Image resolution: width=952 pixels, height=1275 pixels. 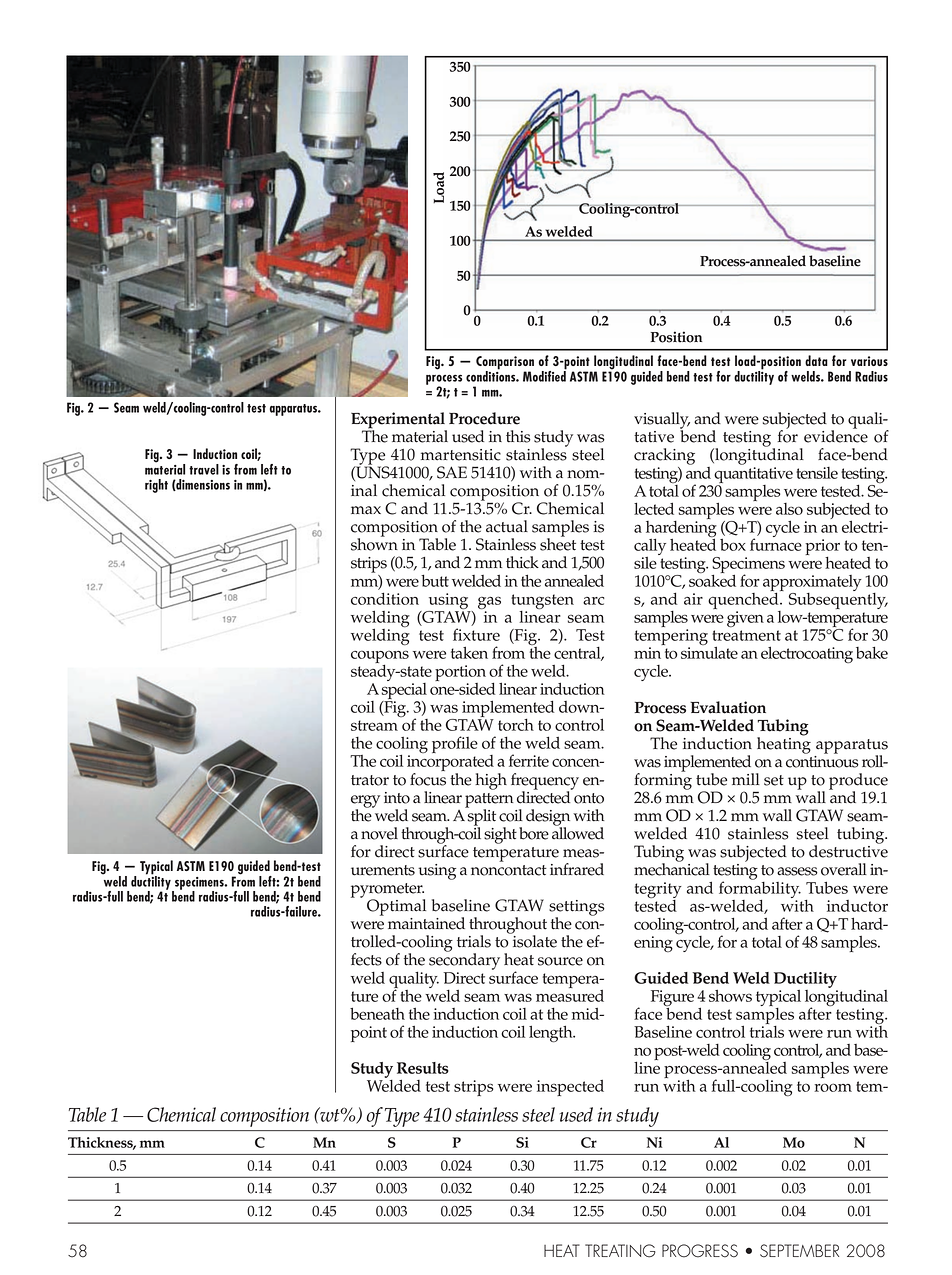 I want to click on treatment, so click(x=746, y=635).
